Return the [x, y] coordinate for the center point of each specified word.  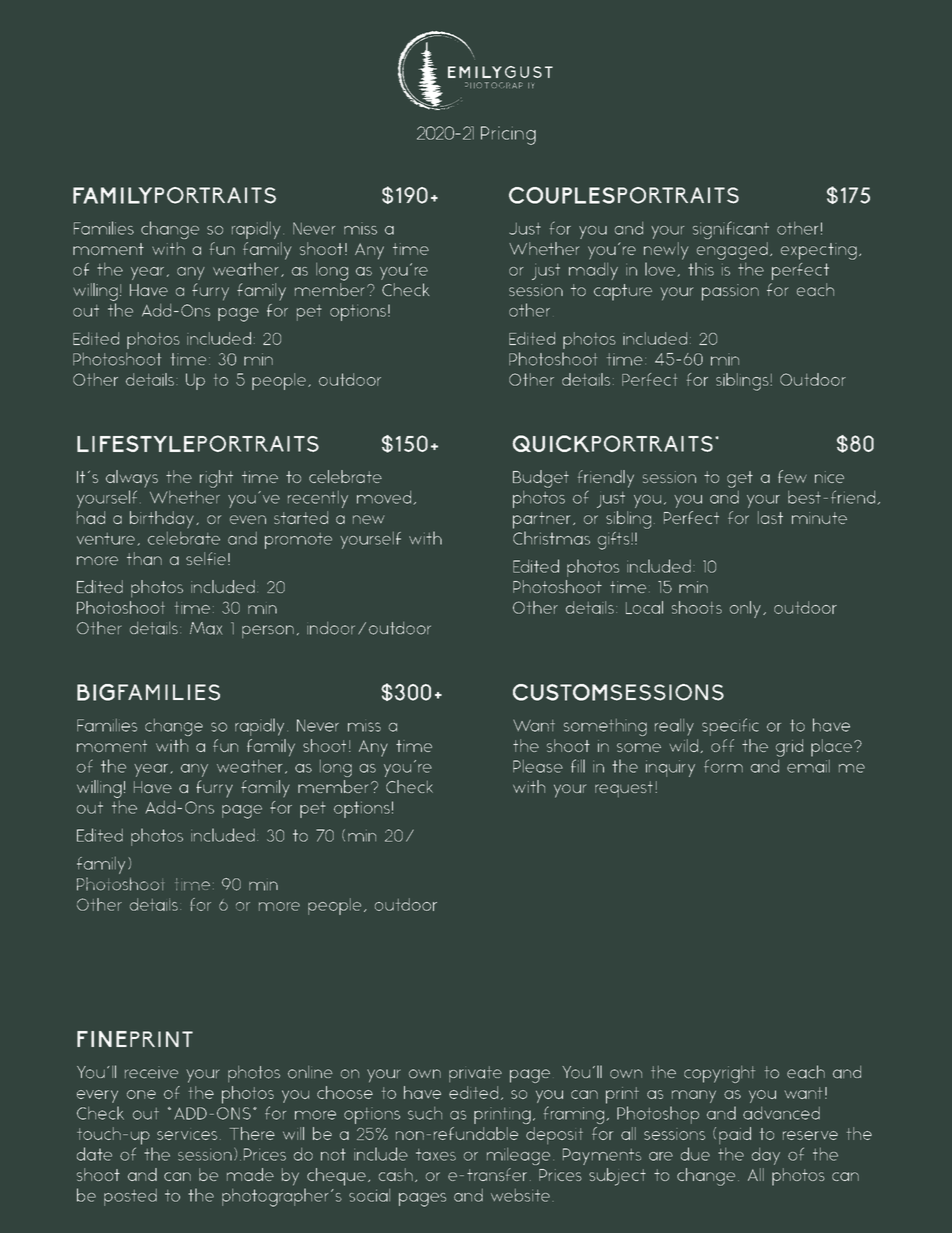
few [792, 476]
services [187, 1135]
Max [206, 628]
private [475, 1074]
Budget [541, 479]
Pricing [508, 135]
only [745, 609]
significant [731, 230]
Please [538, 766]
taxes [436, 1155]
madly [593, 271]
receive [151, 1072]
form [723, 766]
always [132, 479]
